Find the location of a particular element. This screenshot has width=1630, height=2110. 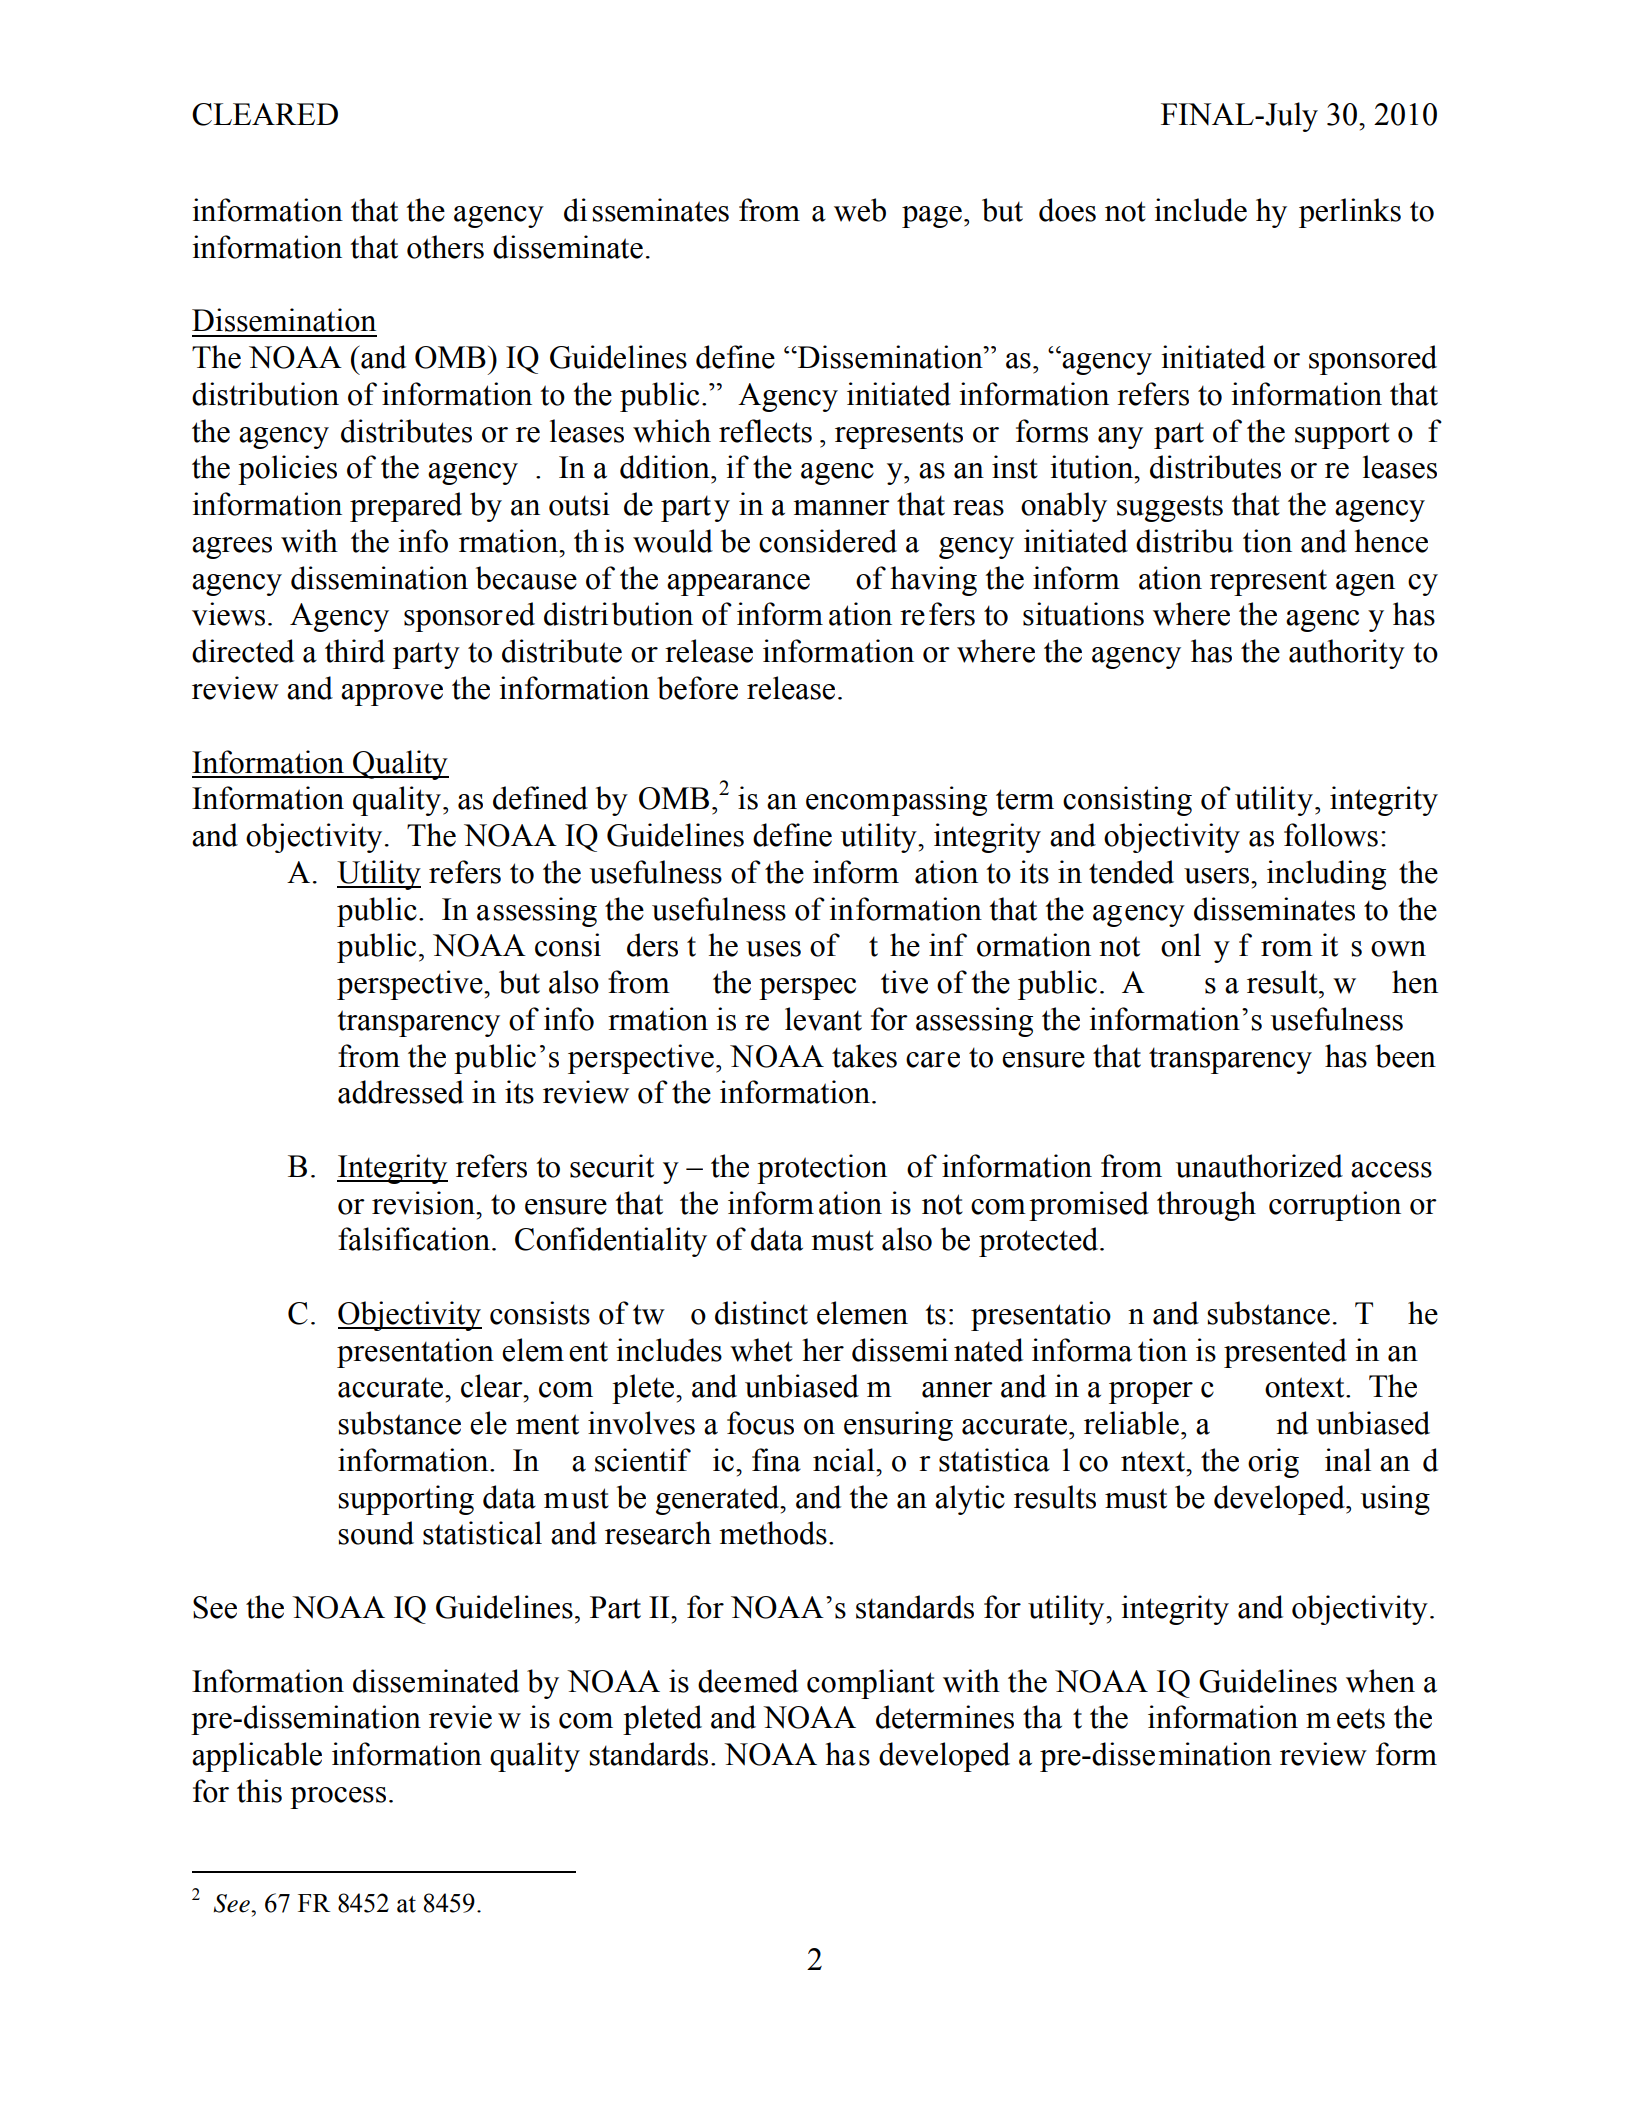

others is located at coordinates (445, 247).
